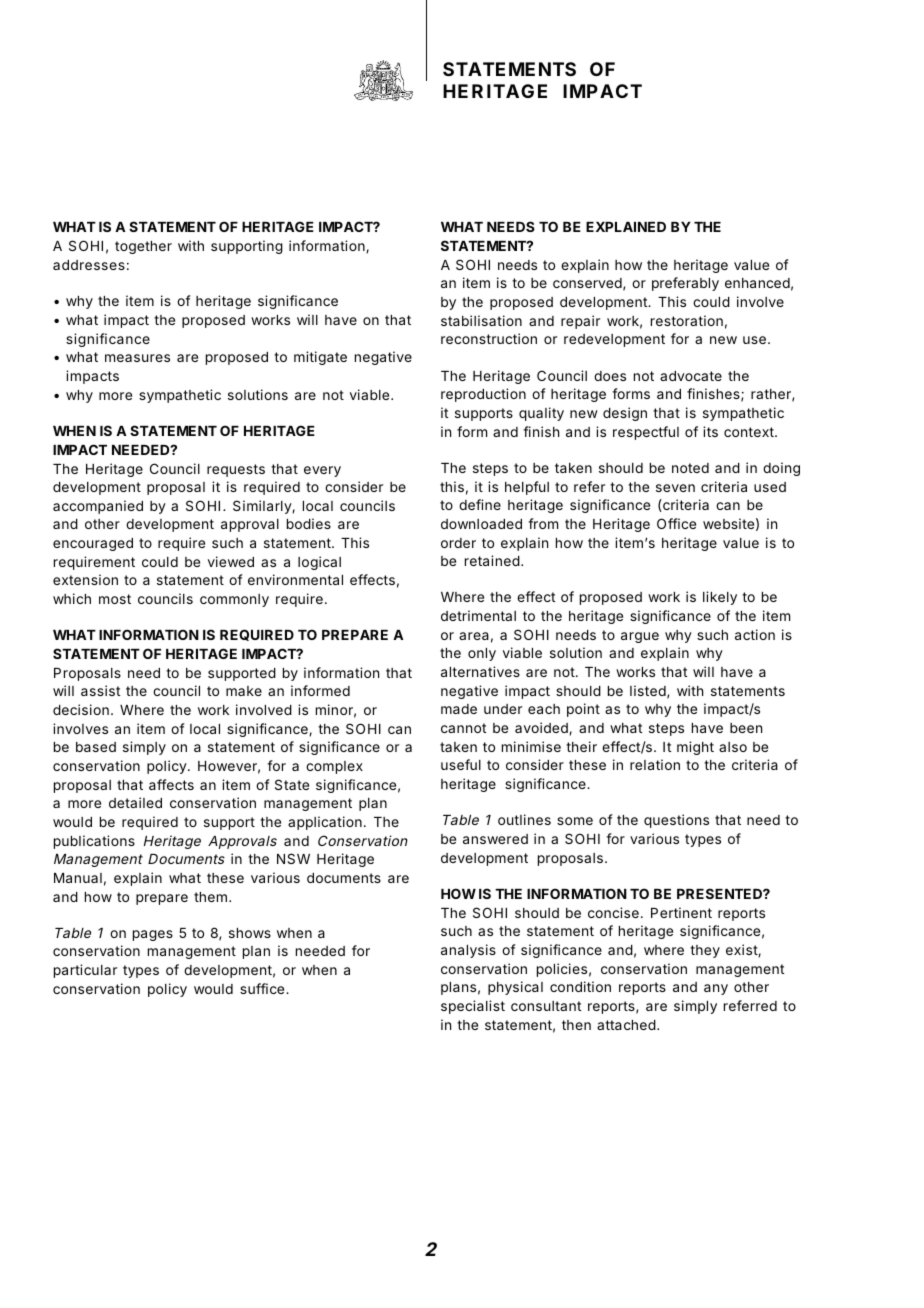 The height and width of the screenshot is (1308, 924). Describe the element at coordinates (716, 989) in the screenshot. I see `any` at that location.
